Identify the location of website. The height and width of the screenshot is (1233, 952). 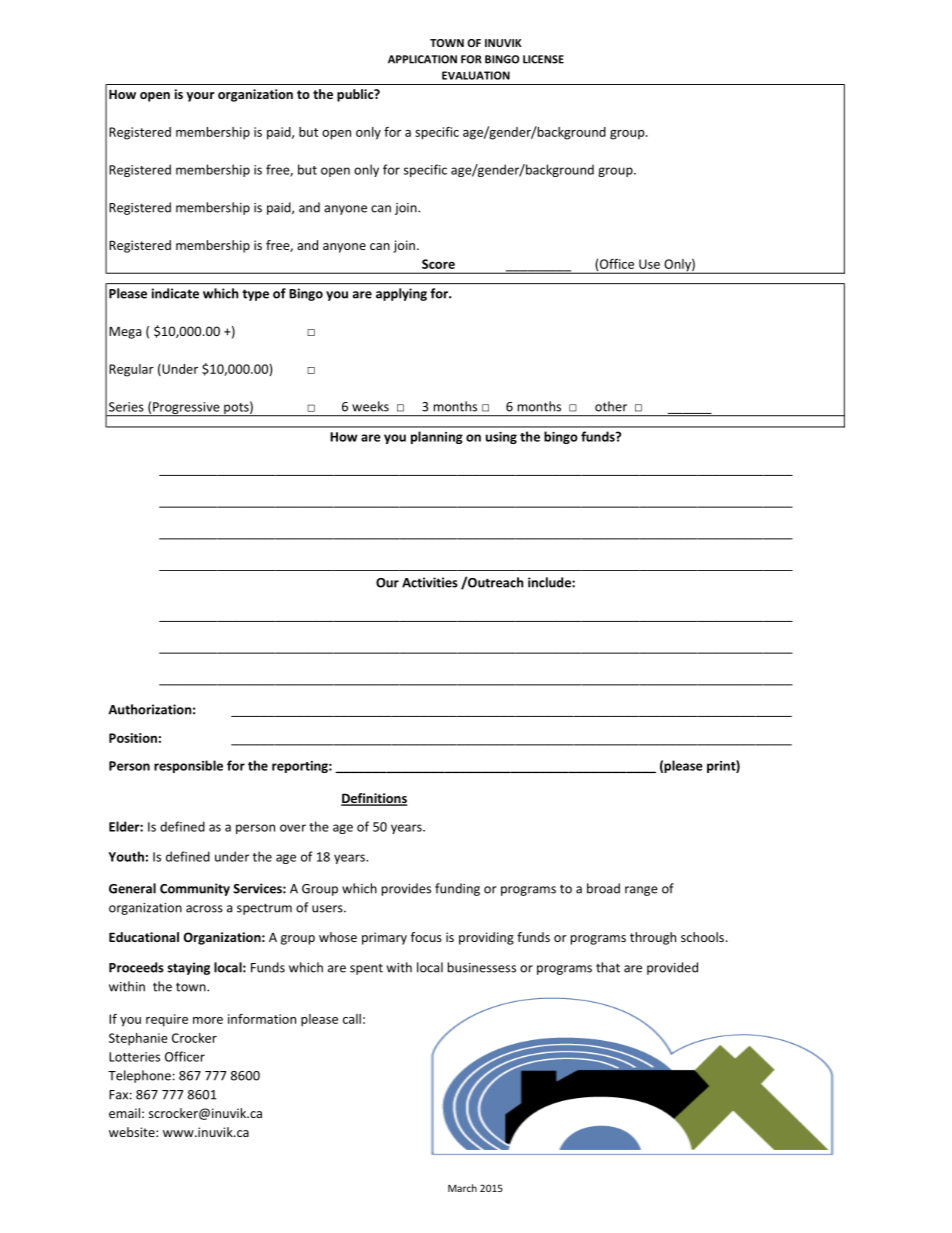
(133, 1132).
